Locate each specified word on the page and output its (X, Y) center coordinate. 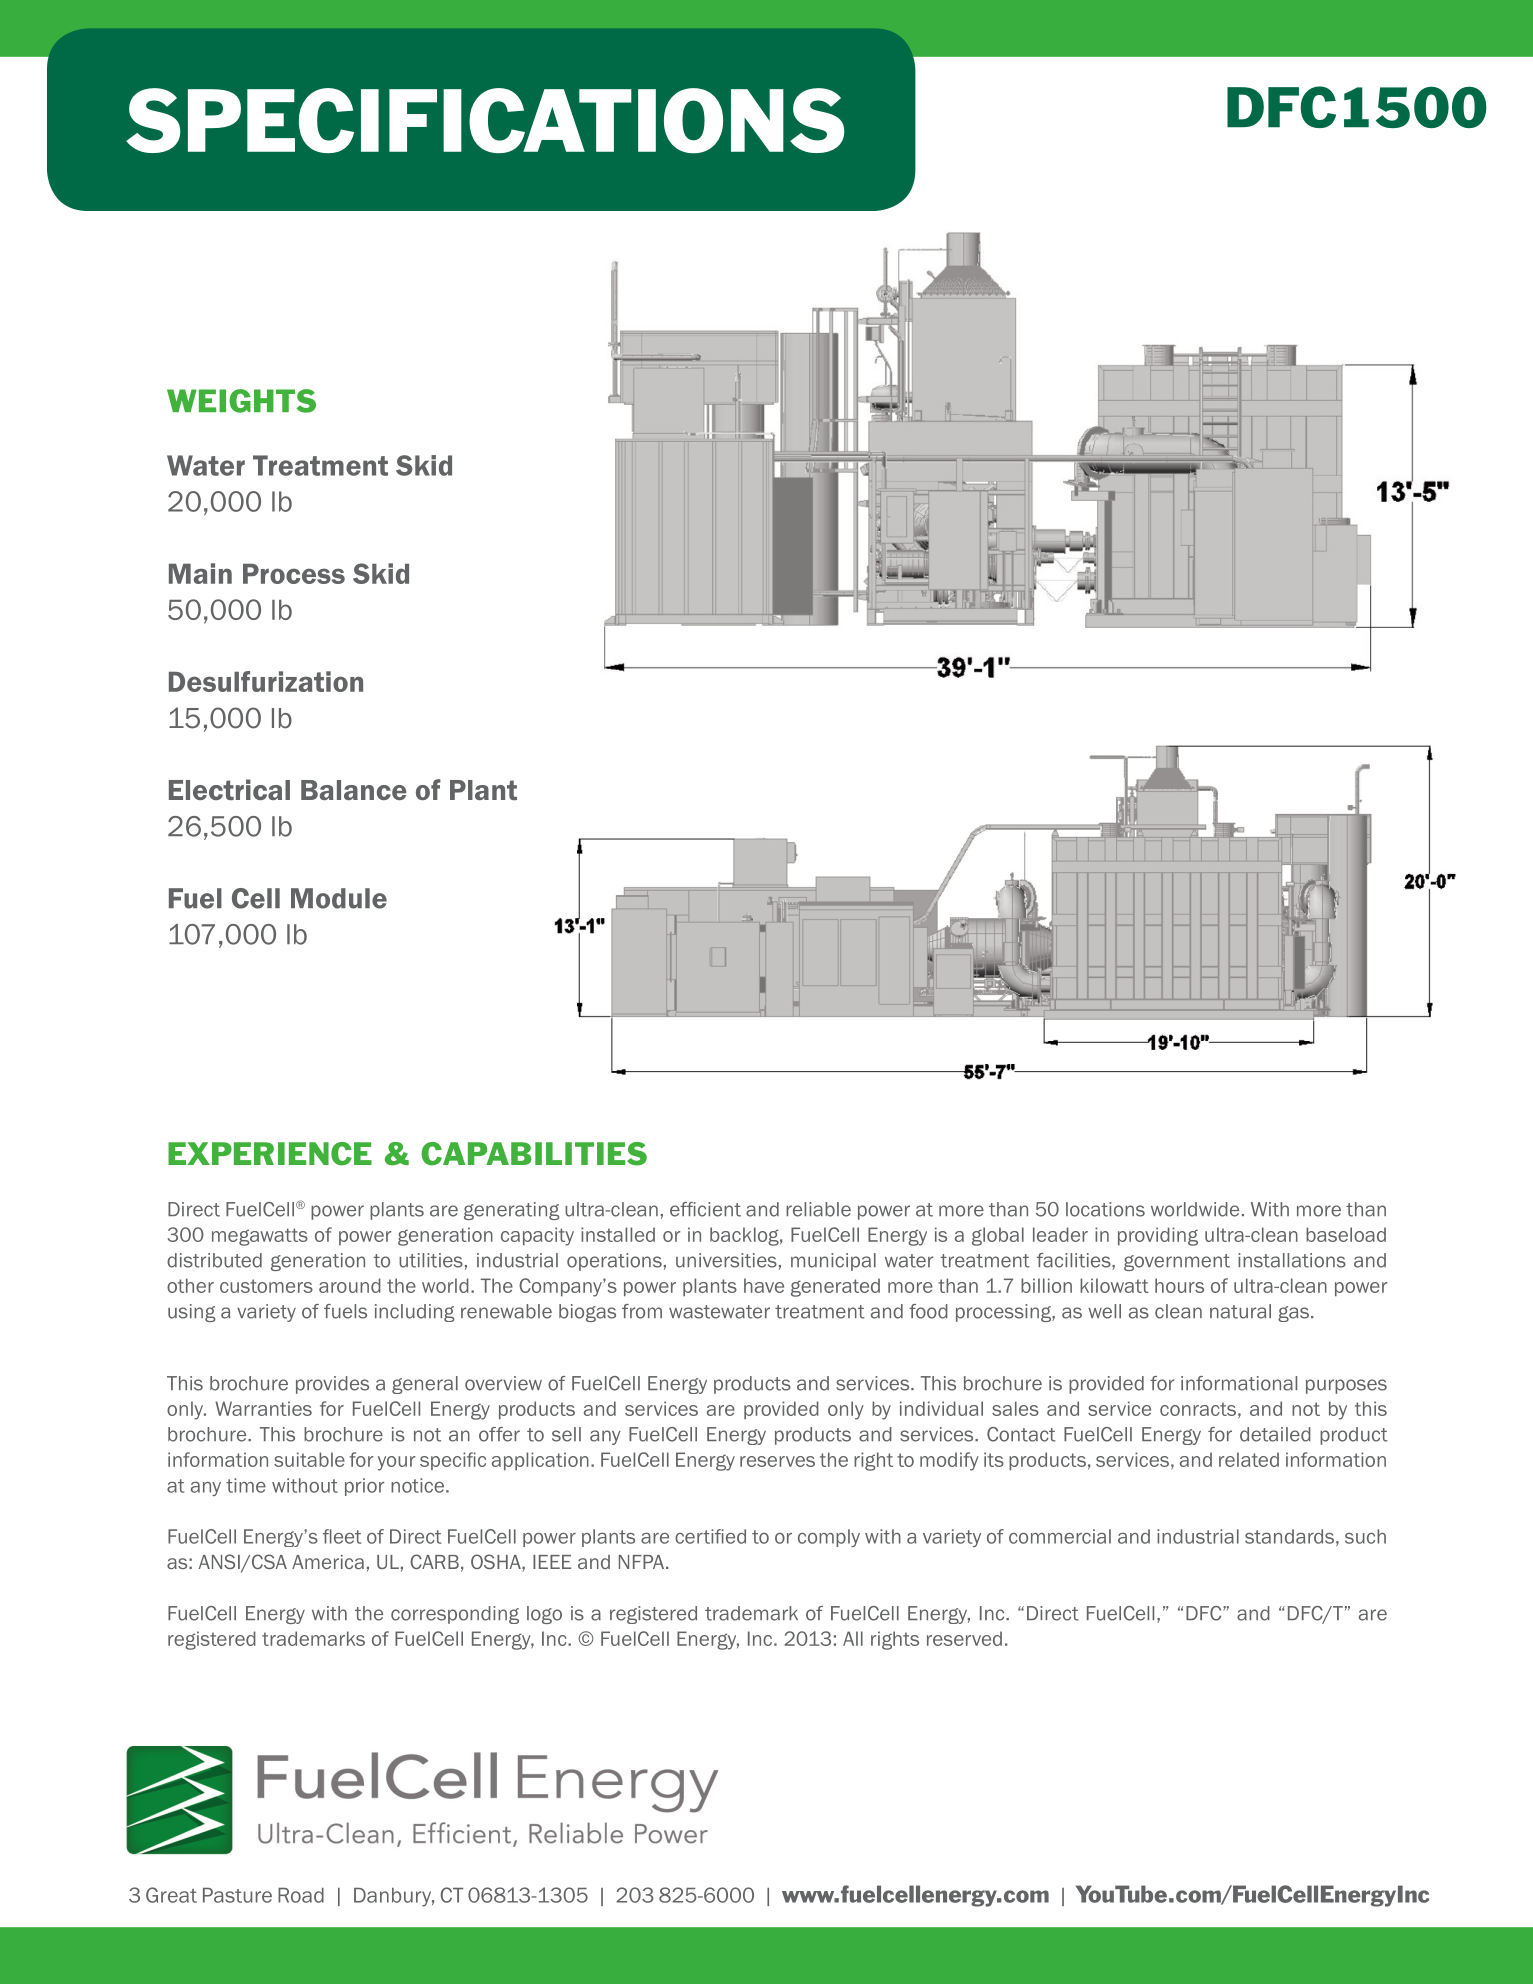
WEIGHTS (241, 401)
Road (301, 1895)
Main (200, 573)
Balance (354, 790)
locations (1105, 1209)
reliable (818, 1209)
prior (364, 1487)
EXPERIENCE (270, 1154)
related (1249, 1459)
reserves (777, 1461)
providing (1158, 1236)
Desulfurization (266, 681)
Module (339, 898)
